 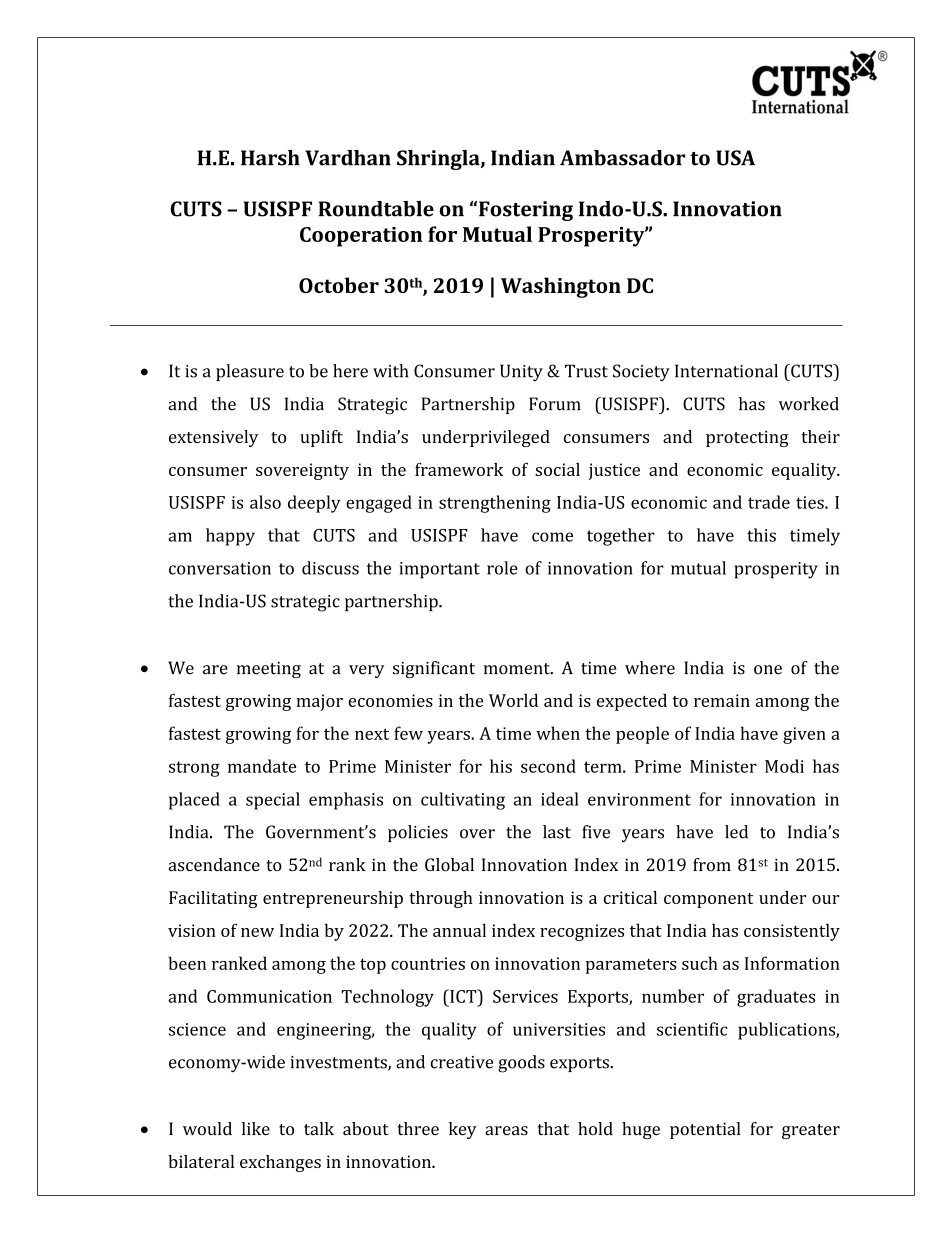 What do you see at coordinates (506, 1131) in the screenshot?
I see `areas` at bounding box center [506, 1131].
